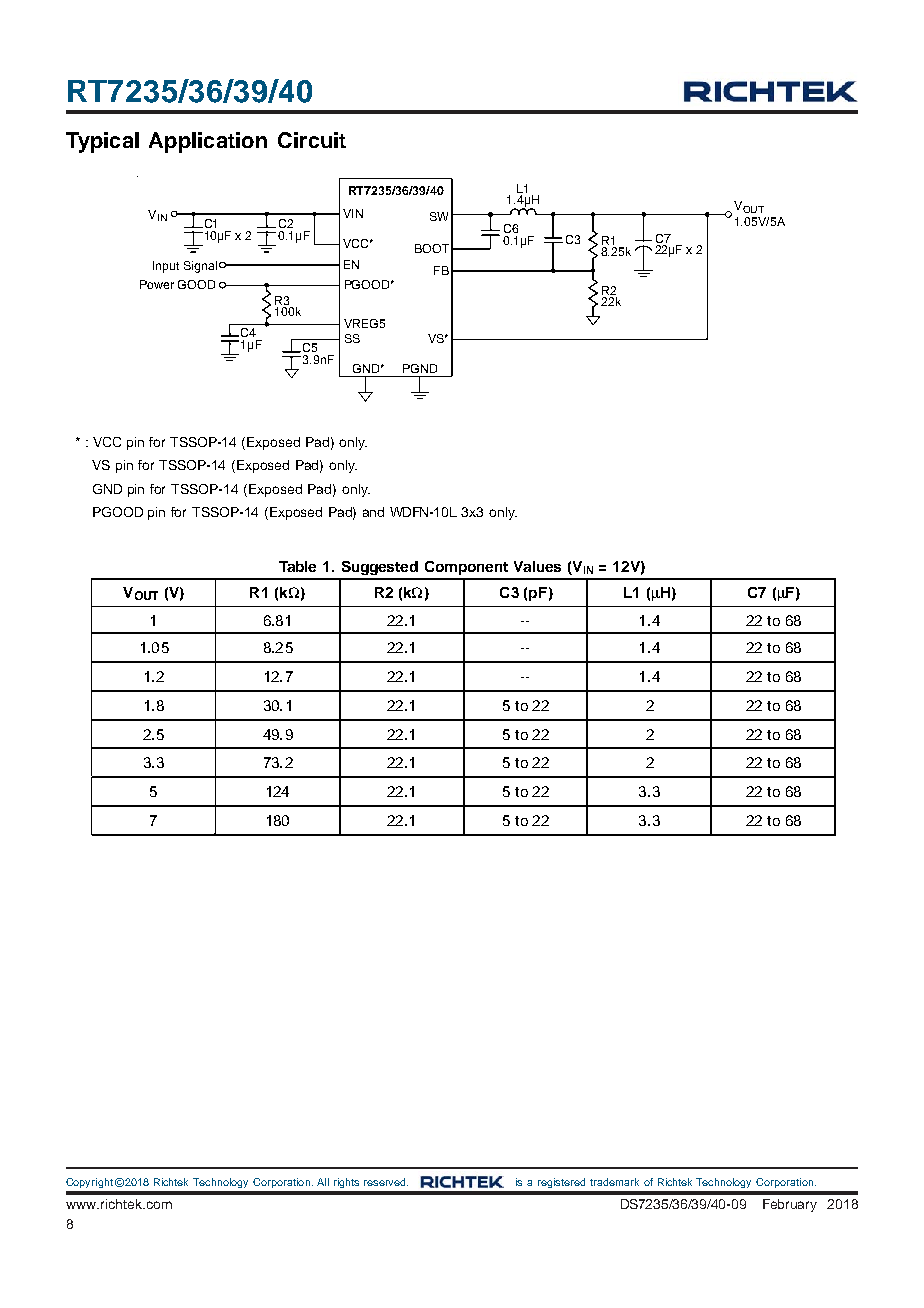  I want to click on reserved, so click(386, 1182).
